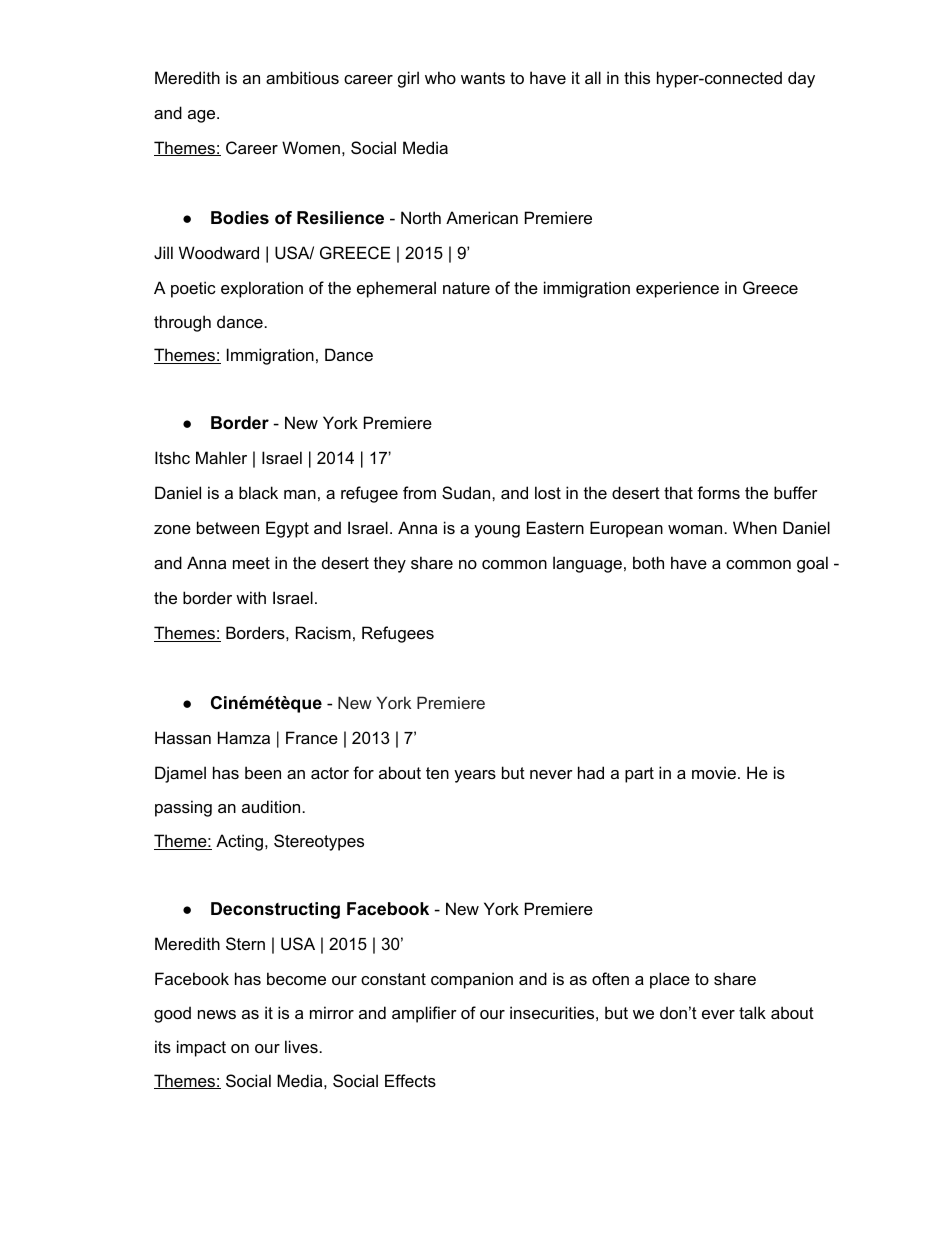 Image resolution: width=952 pixels, height=1233 pixels. I want to click on talk, so click(752, 1012).
